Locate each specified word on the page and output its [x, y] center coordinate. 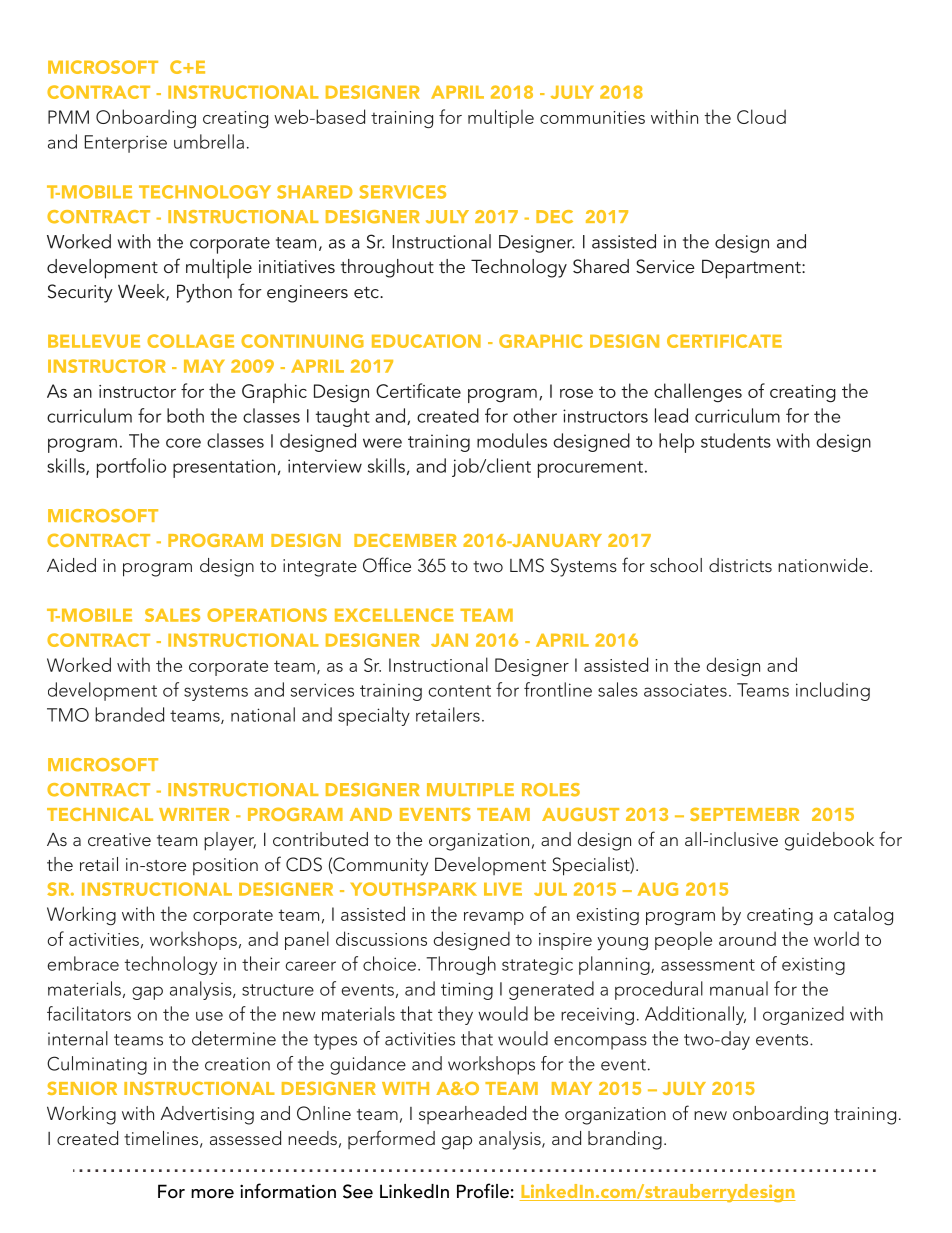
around [747, 938]
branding [625, 1140]
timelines [162, 1139]
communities [592, 117]
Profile [483, 1191]
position [225, 866]
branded [129, 714]
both [185, 415]
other [535, 415]
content [460, 691]
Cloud [761, 116]
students [736, 440]
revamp [494, 918]
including [833, 691]
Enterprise [126, 144]
